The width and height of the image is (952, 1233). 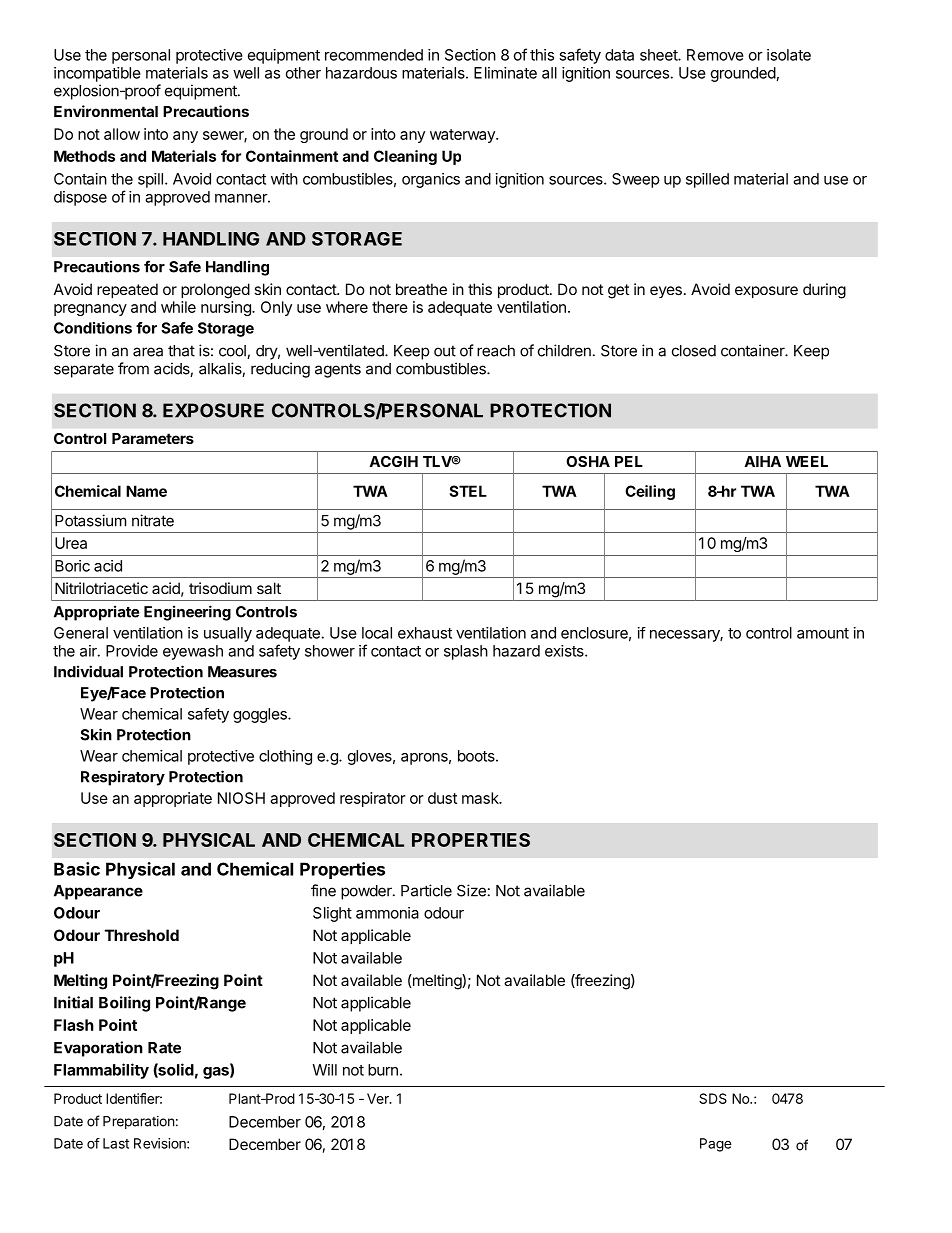 I want to click on Engineering, so click(x=187, y=613).
